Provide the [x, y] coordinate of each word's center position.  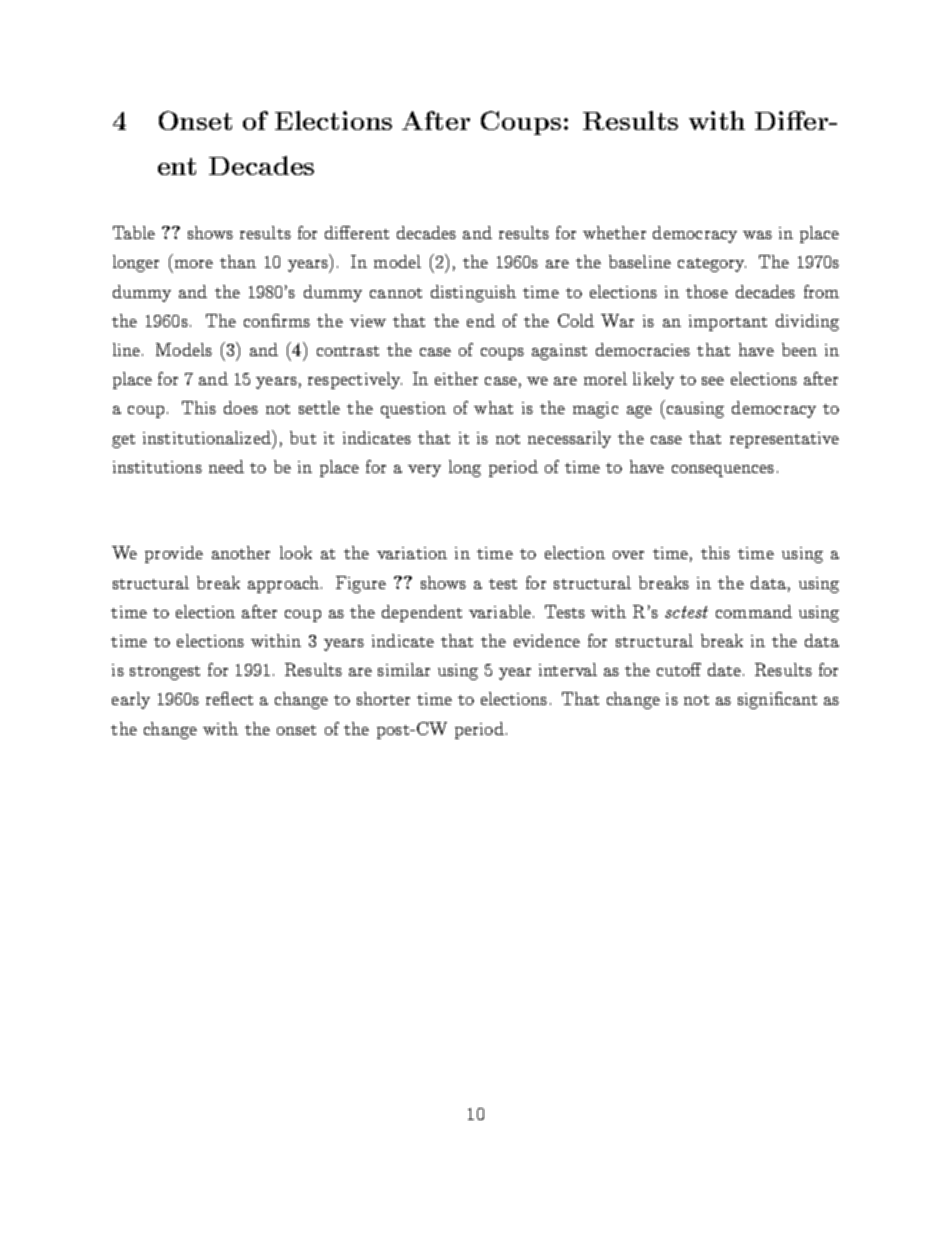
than [238, 261]
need [226, 466]
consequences [723, 471]
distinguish [473, 293]
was [757, 235]
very [424, 471]
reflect [229, 698]
